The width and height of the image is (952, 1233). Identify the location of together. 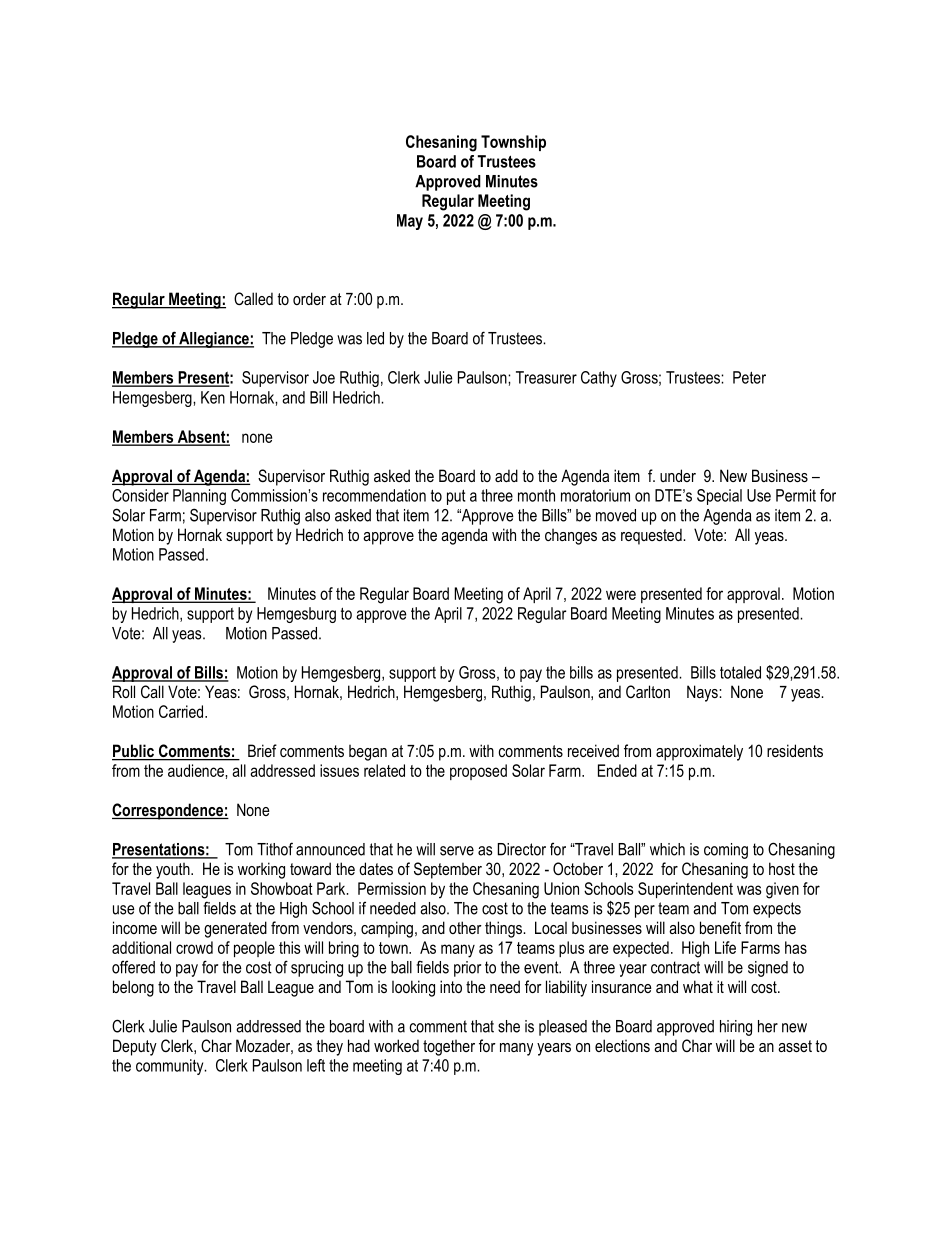
(449, 1048).
